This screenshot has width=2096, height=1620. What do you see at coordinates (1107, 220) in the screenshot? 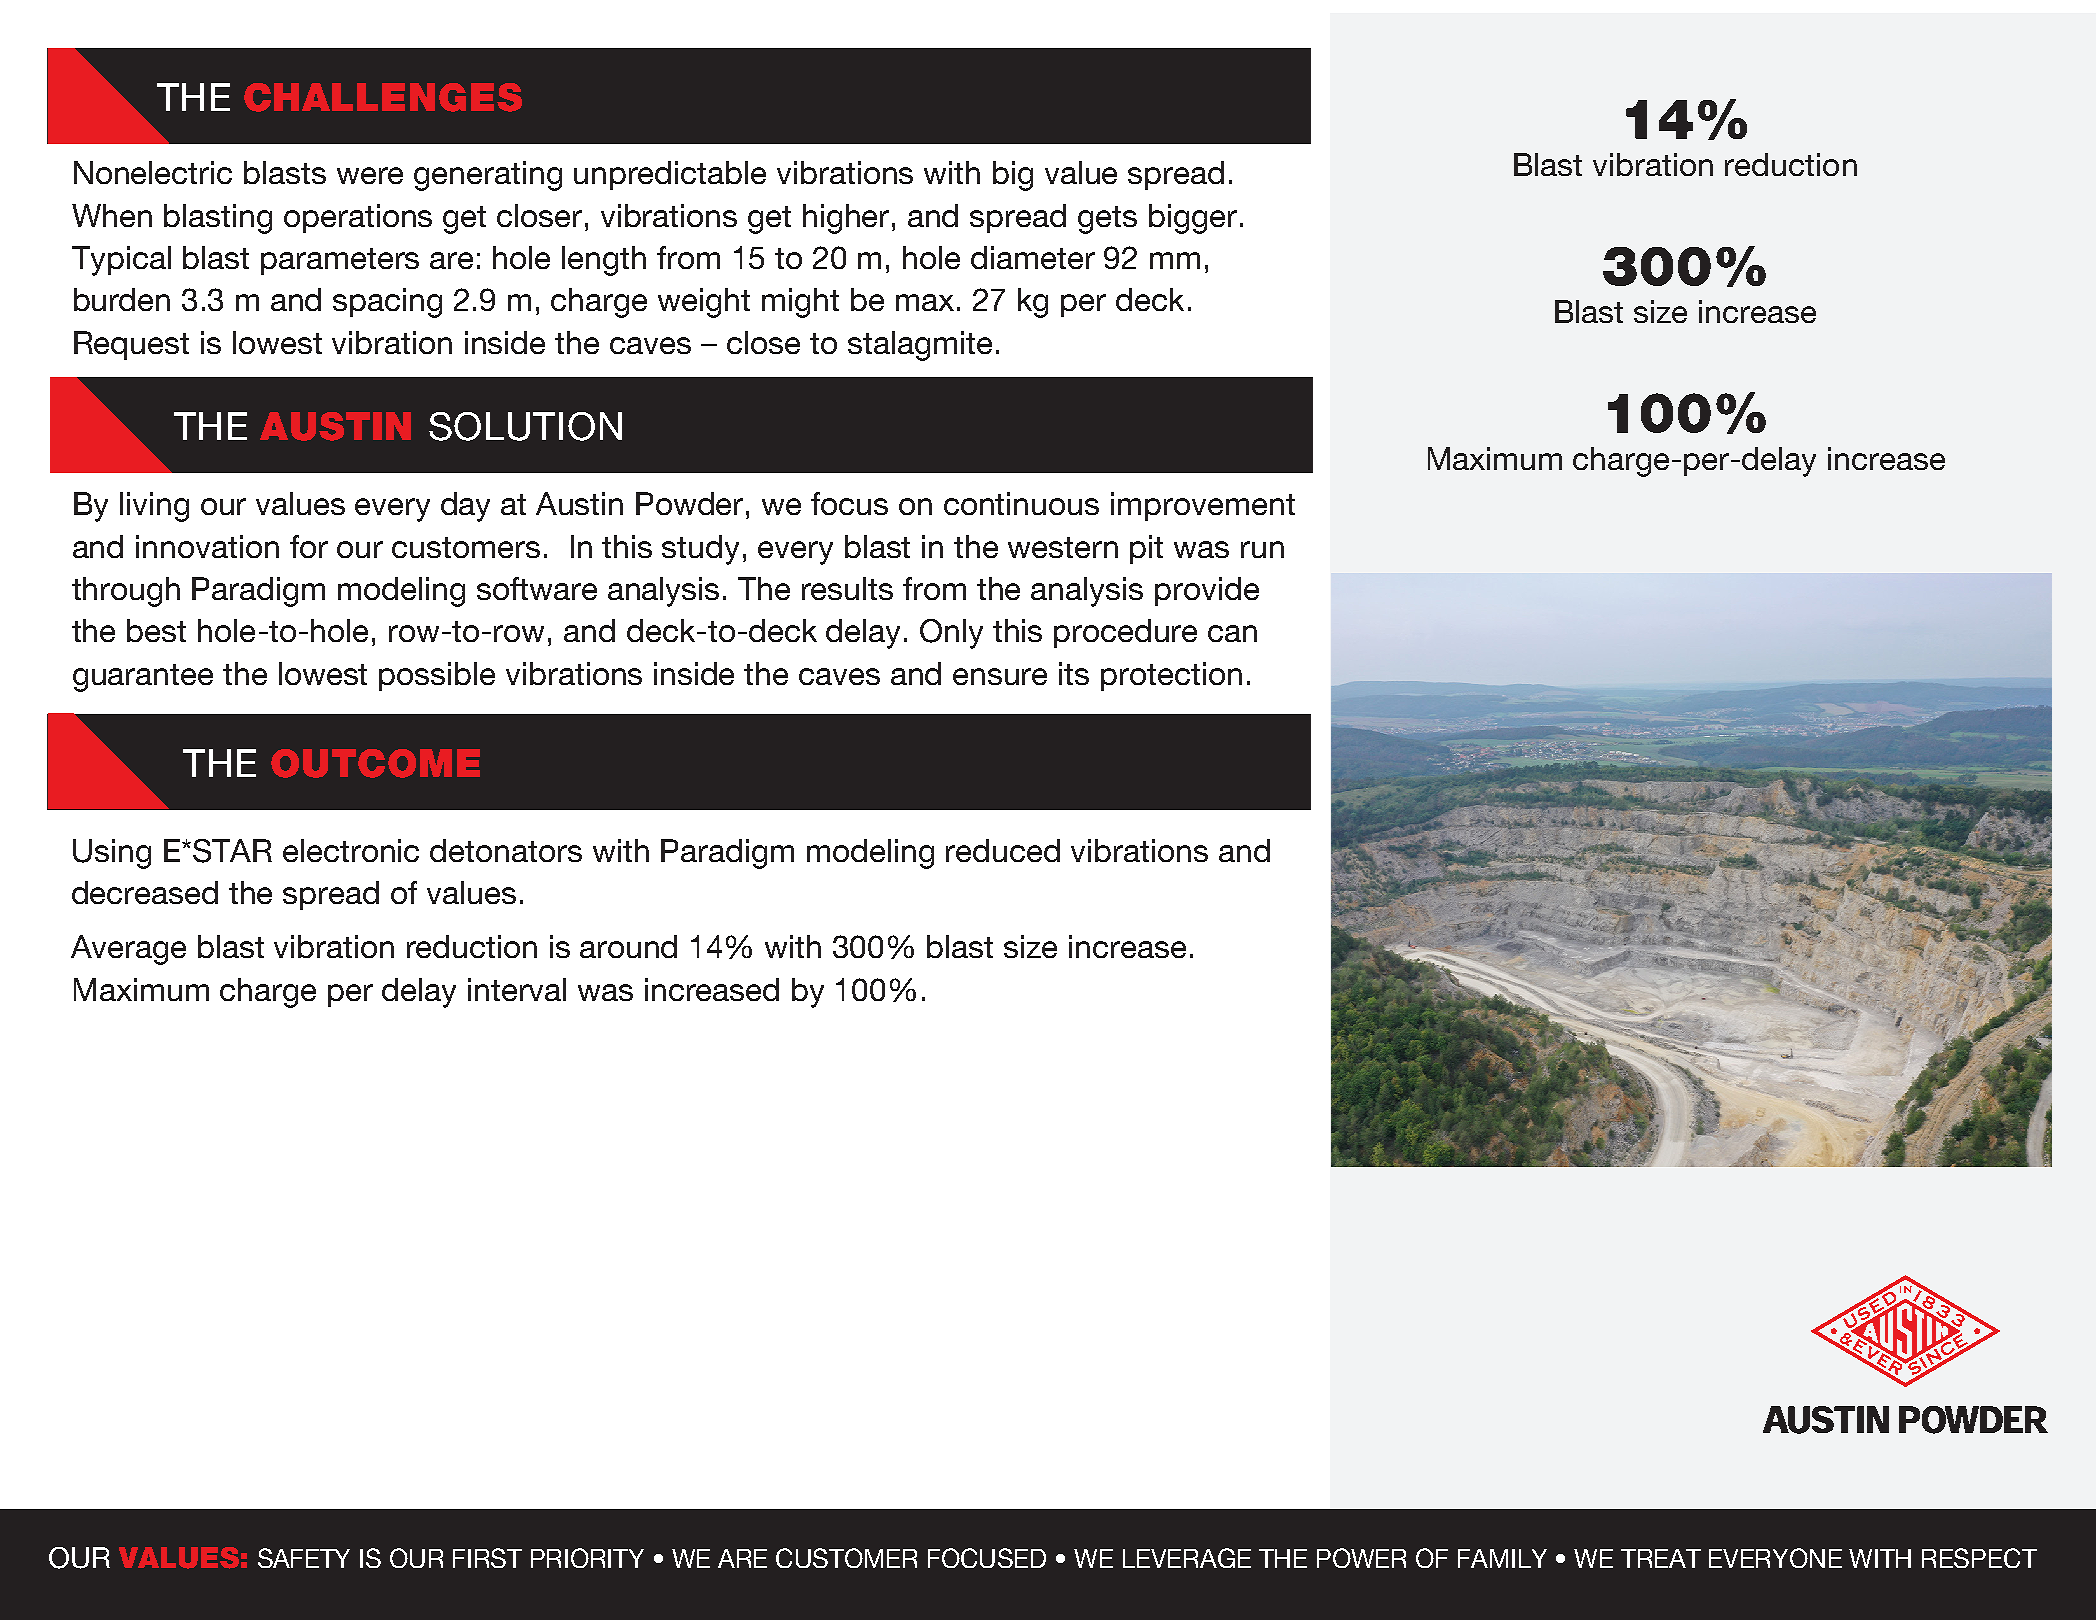
I see `gets` at bounding box center [1107, 220].
